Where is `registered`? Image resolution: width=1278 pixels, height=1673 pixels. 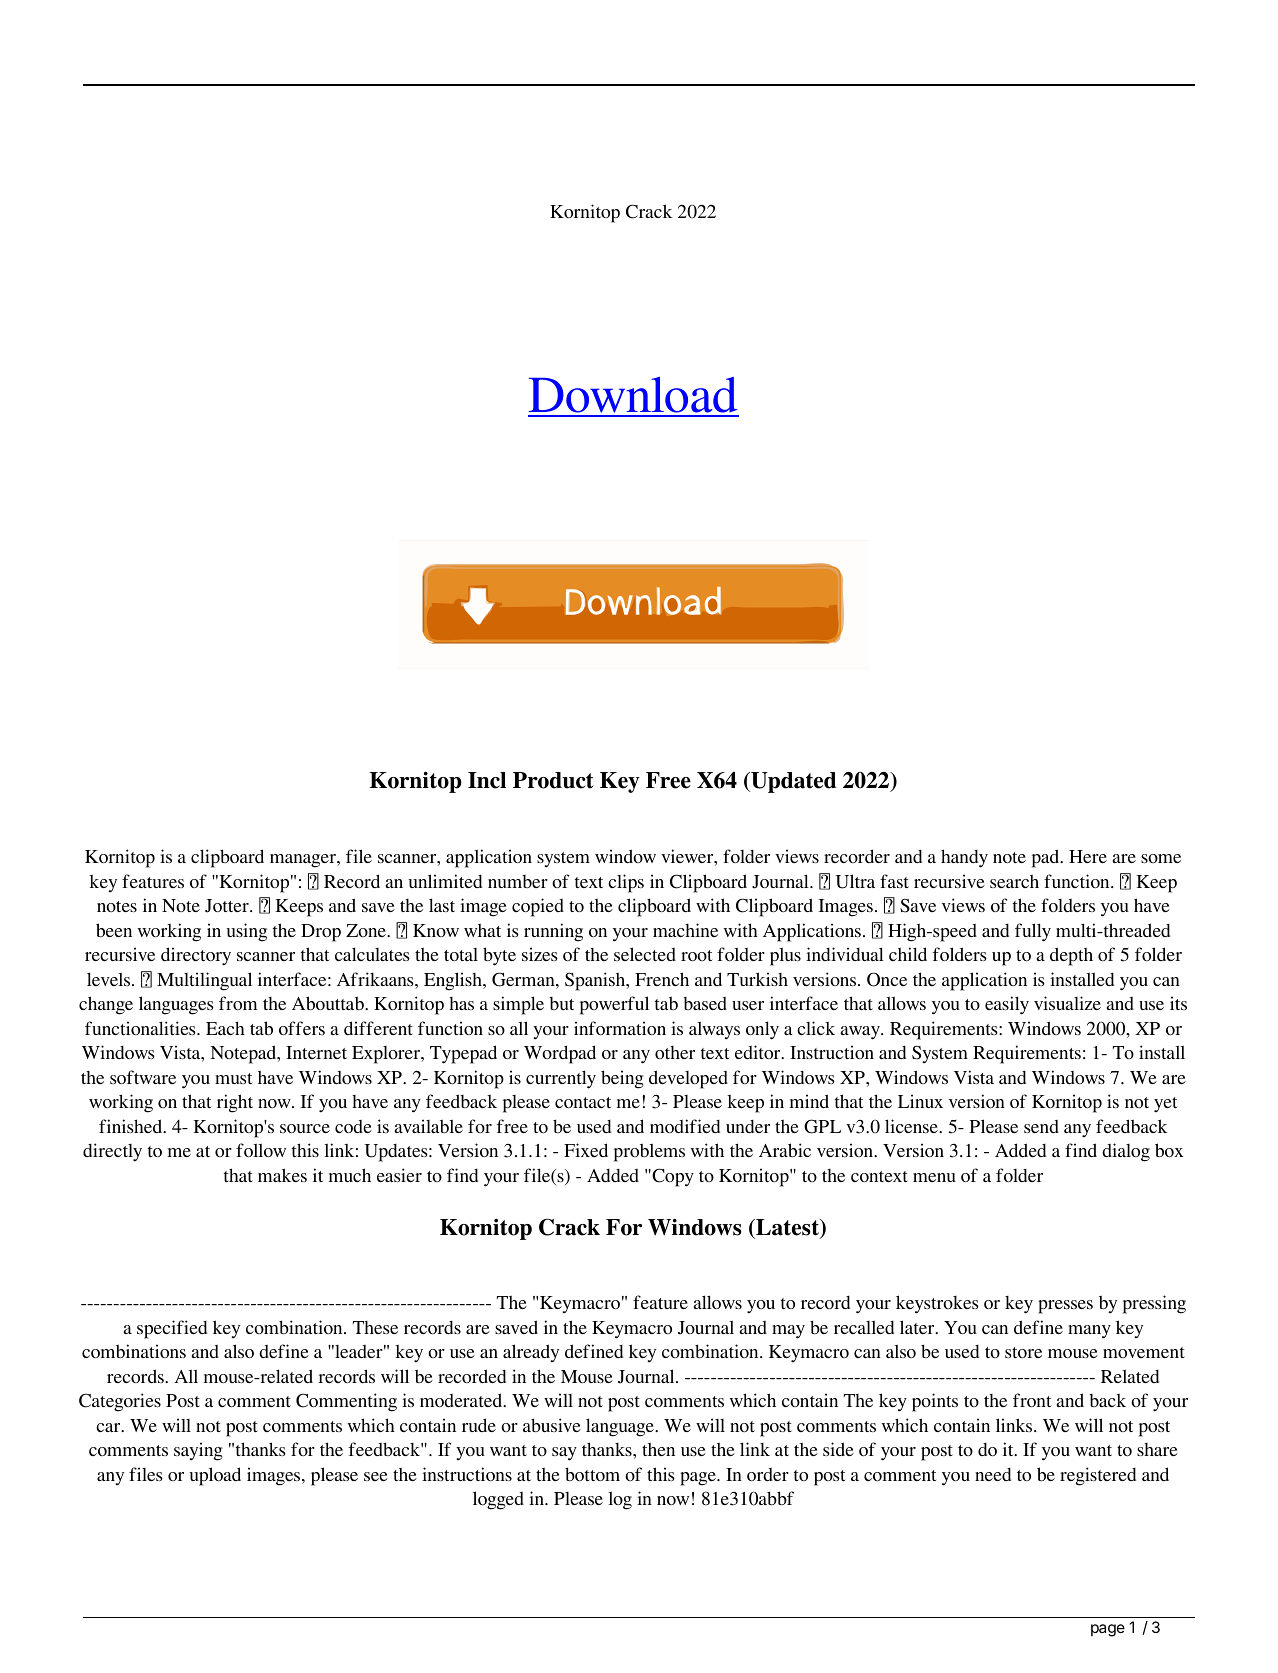
registered is located at coordinates (1098, 1476).
